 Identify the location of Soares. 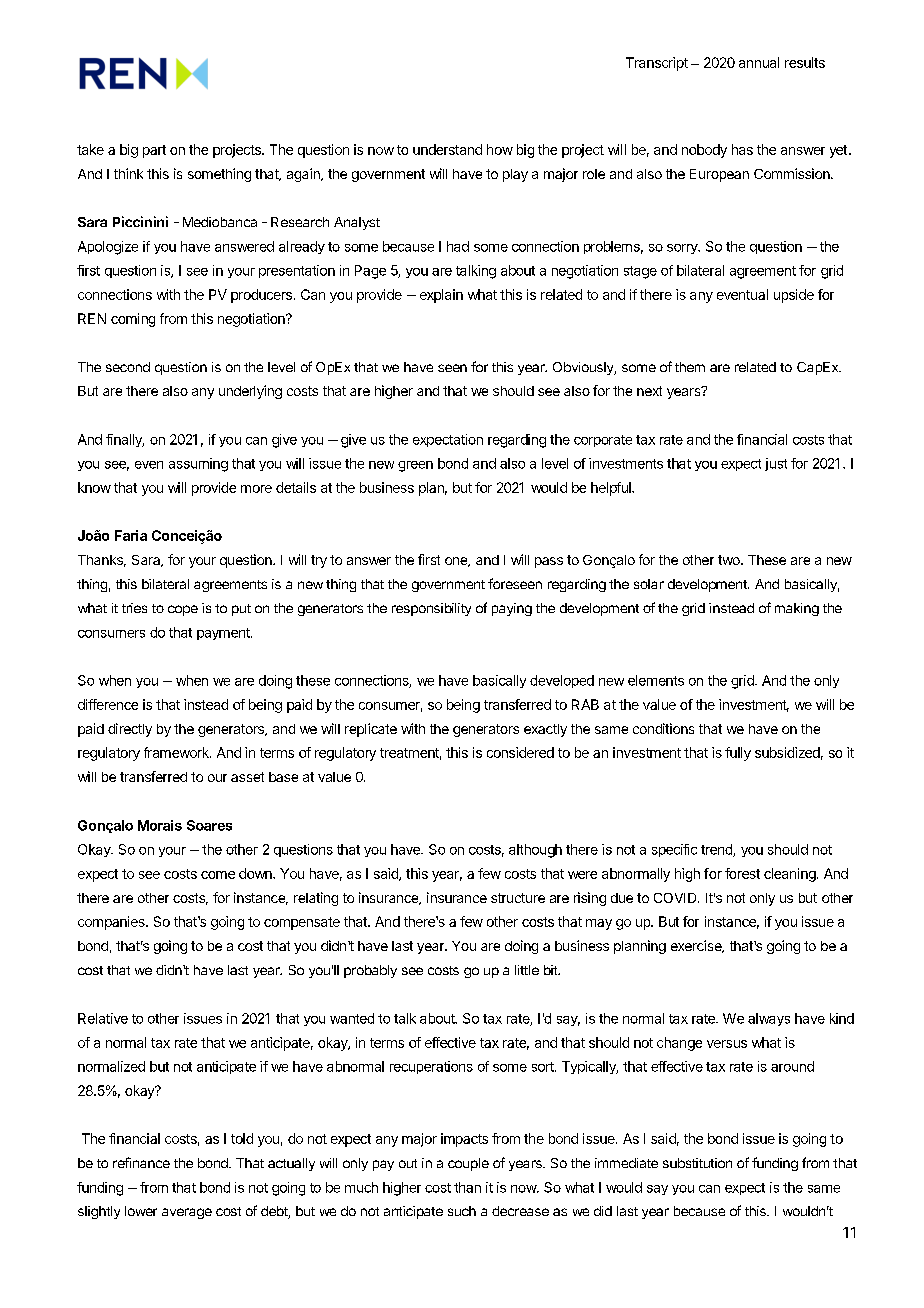
(209, 825).
